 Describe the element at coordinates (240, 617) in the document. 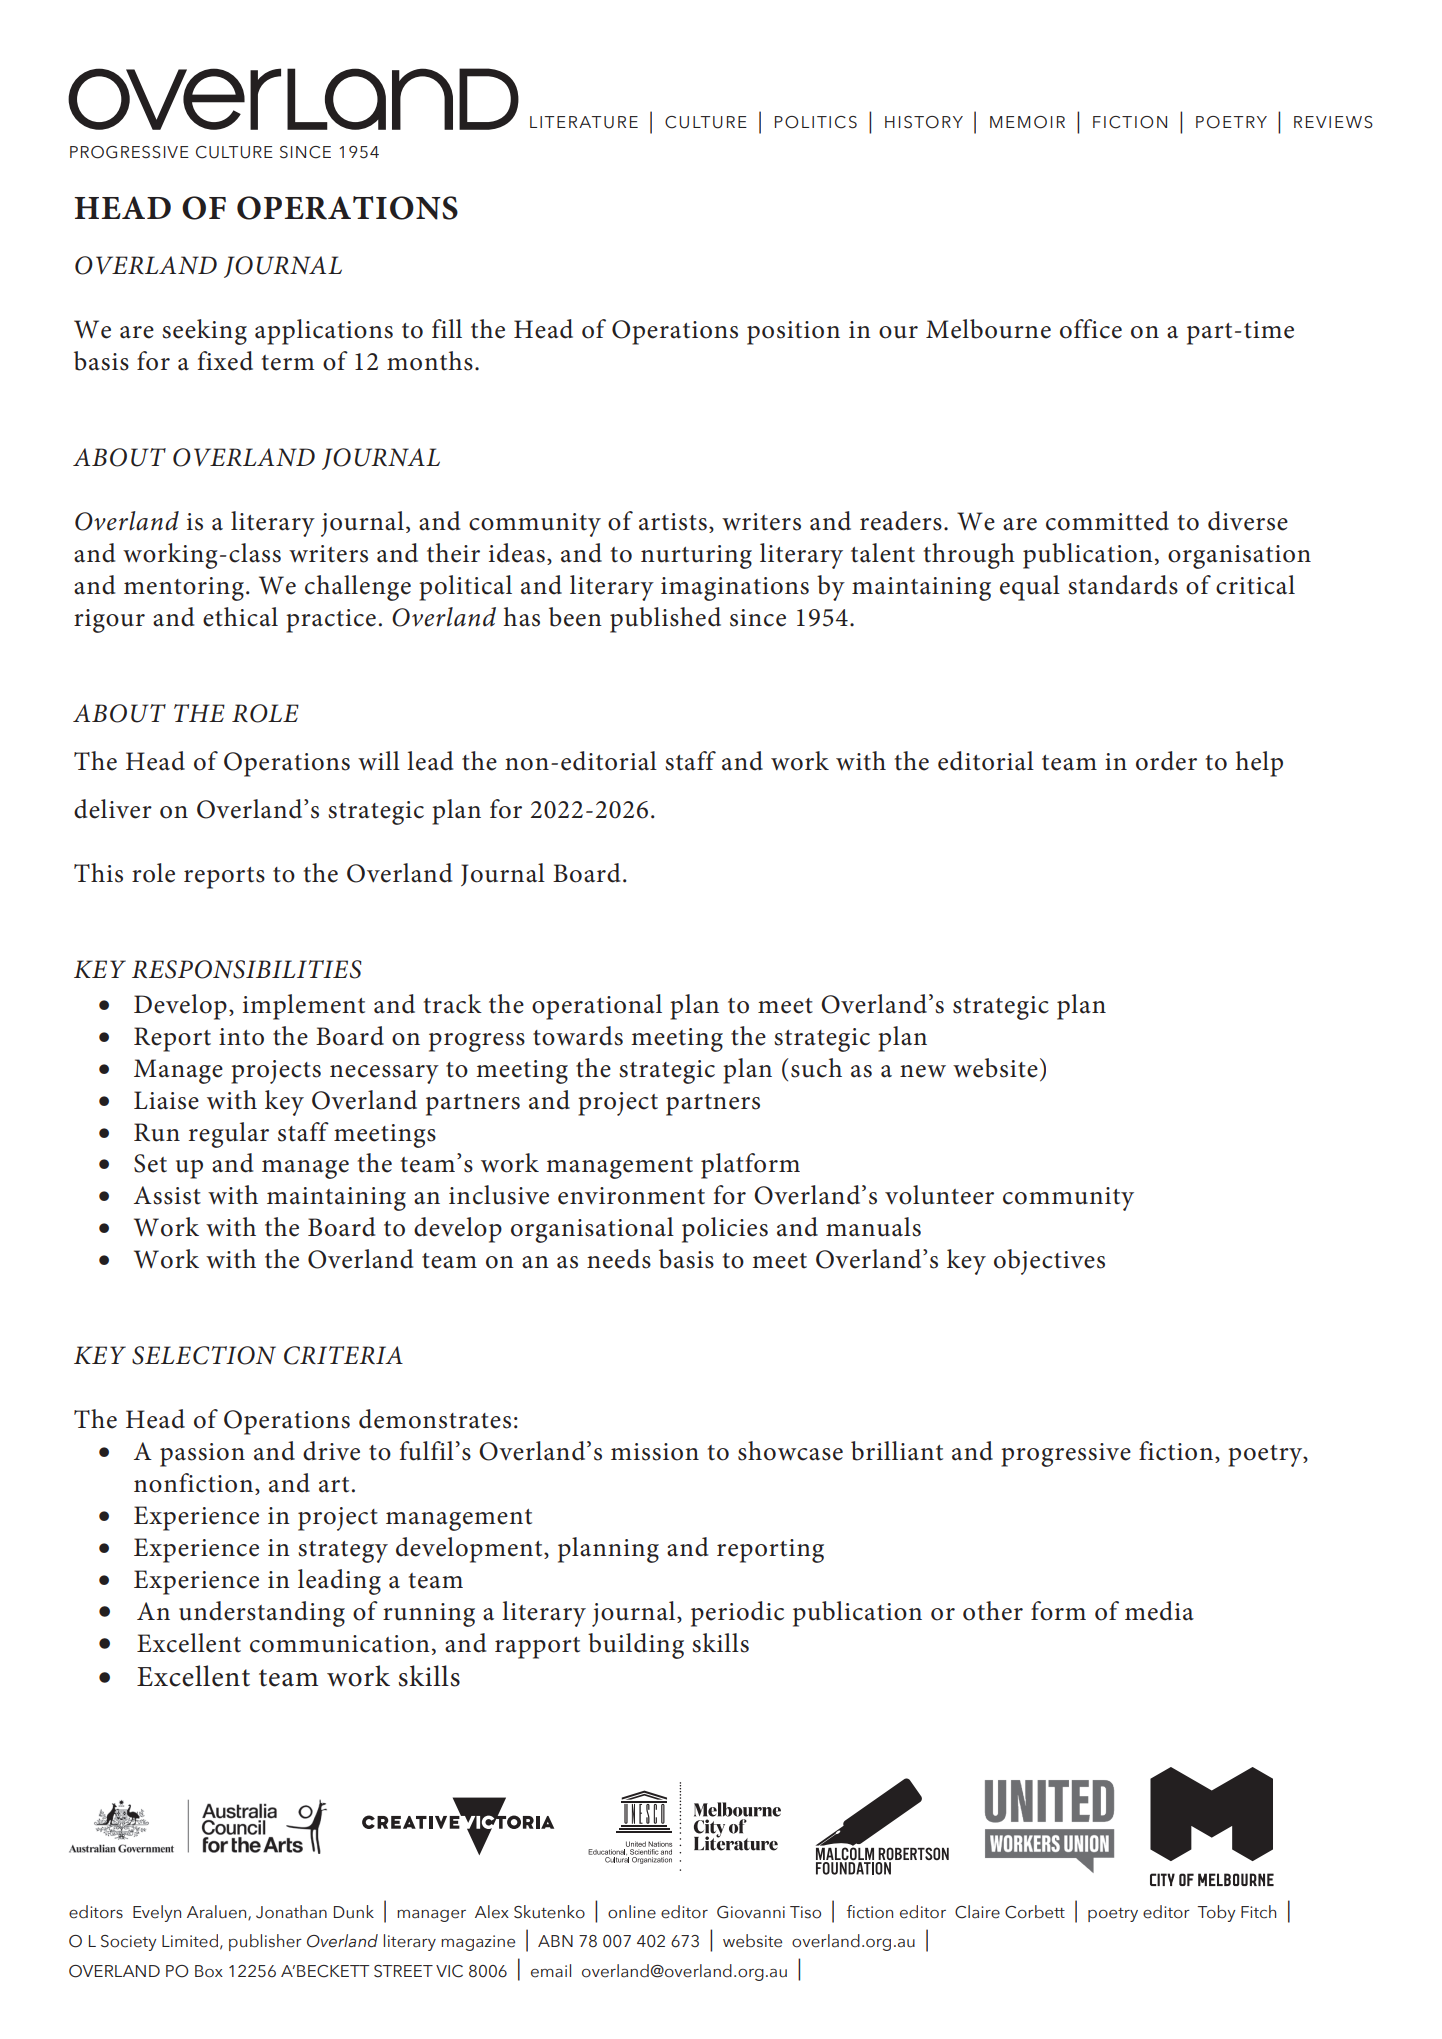

I see `ethical` at that location.
